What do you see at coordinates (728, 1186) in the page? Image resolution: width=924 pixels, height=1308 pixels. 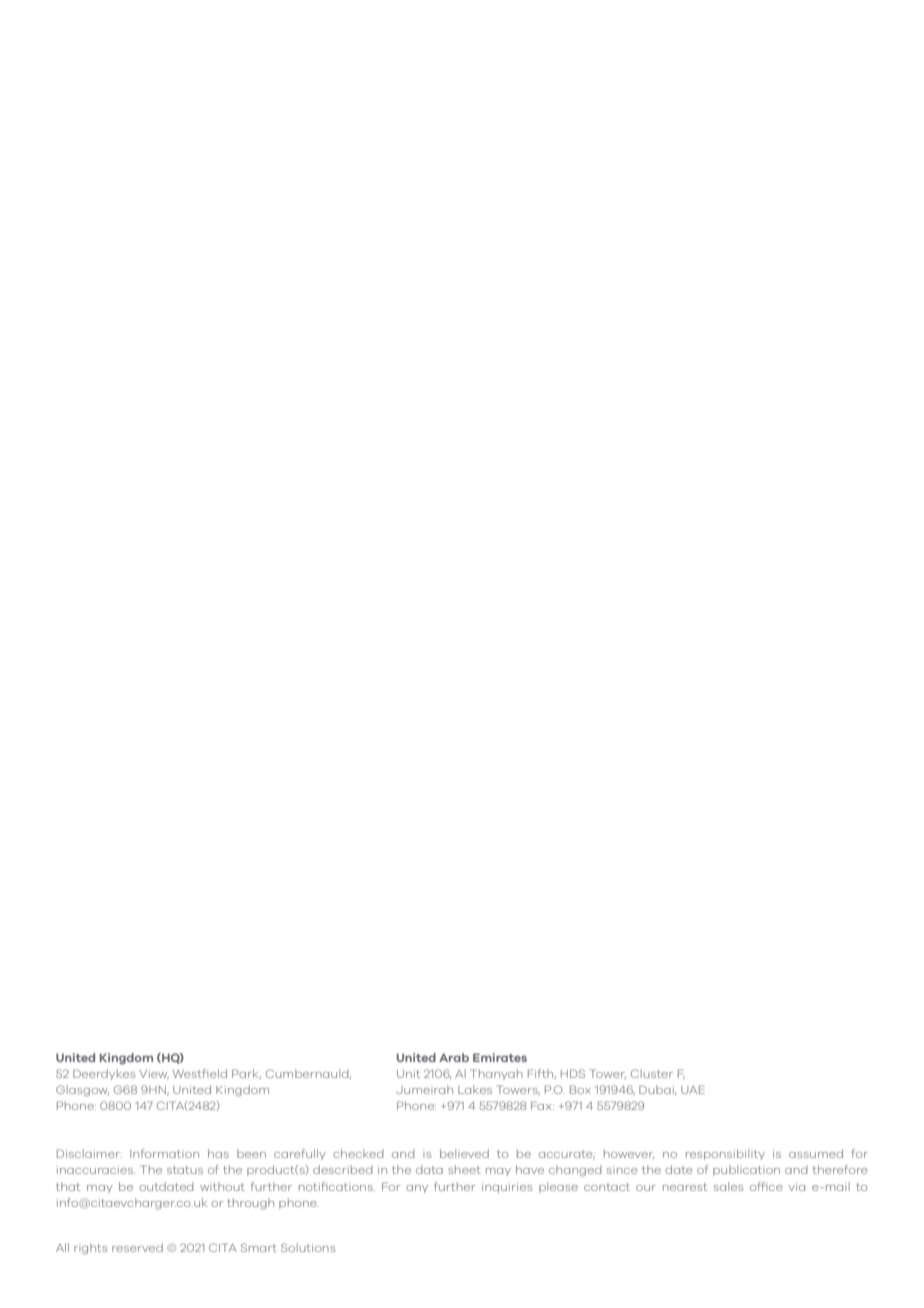 I see `sales` at bounding box center [728, 1186].
